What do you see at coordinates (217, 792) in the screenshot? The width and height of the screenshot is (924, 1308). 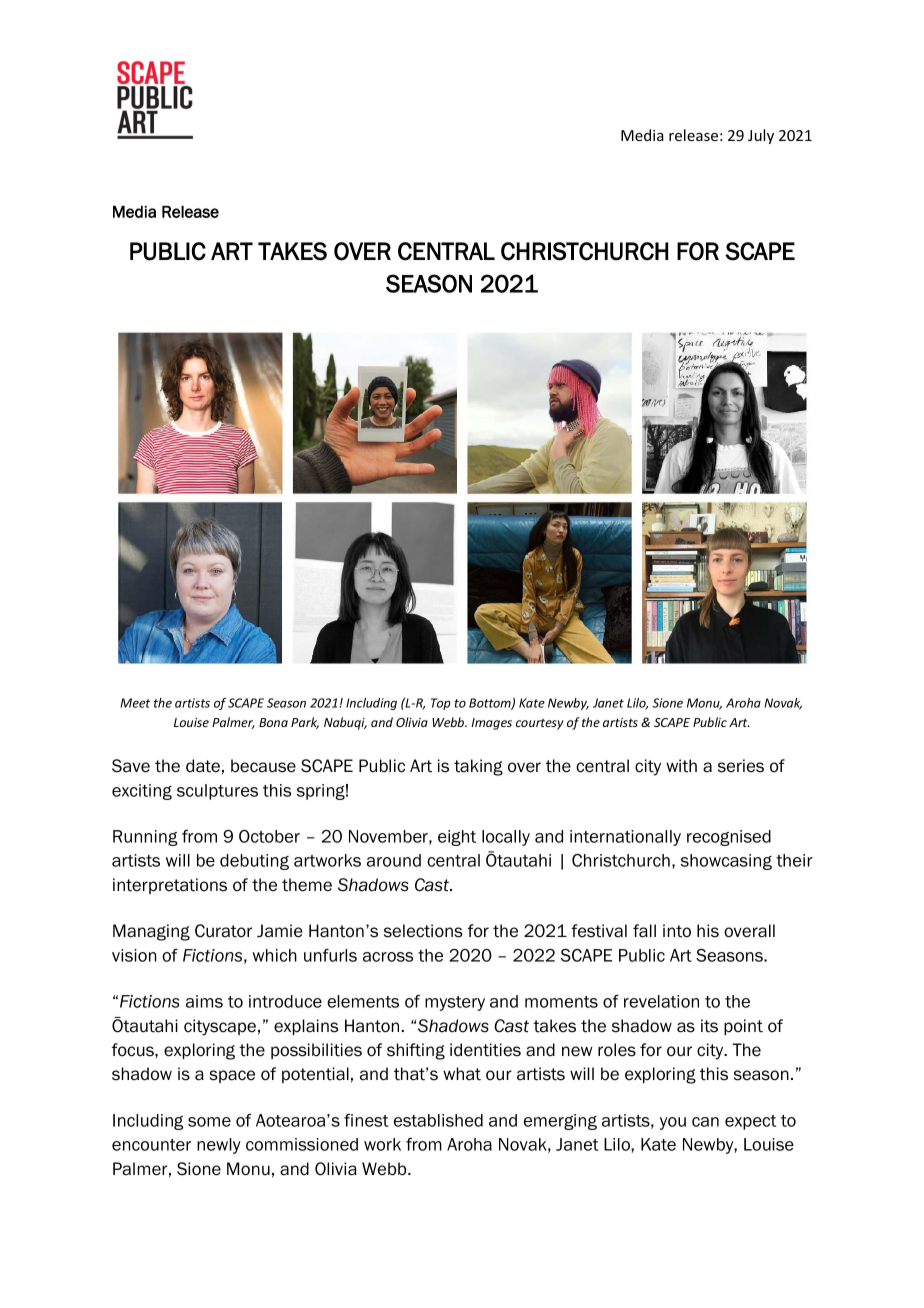 I see `sculptures` at bounding box center [217, 792].
